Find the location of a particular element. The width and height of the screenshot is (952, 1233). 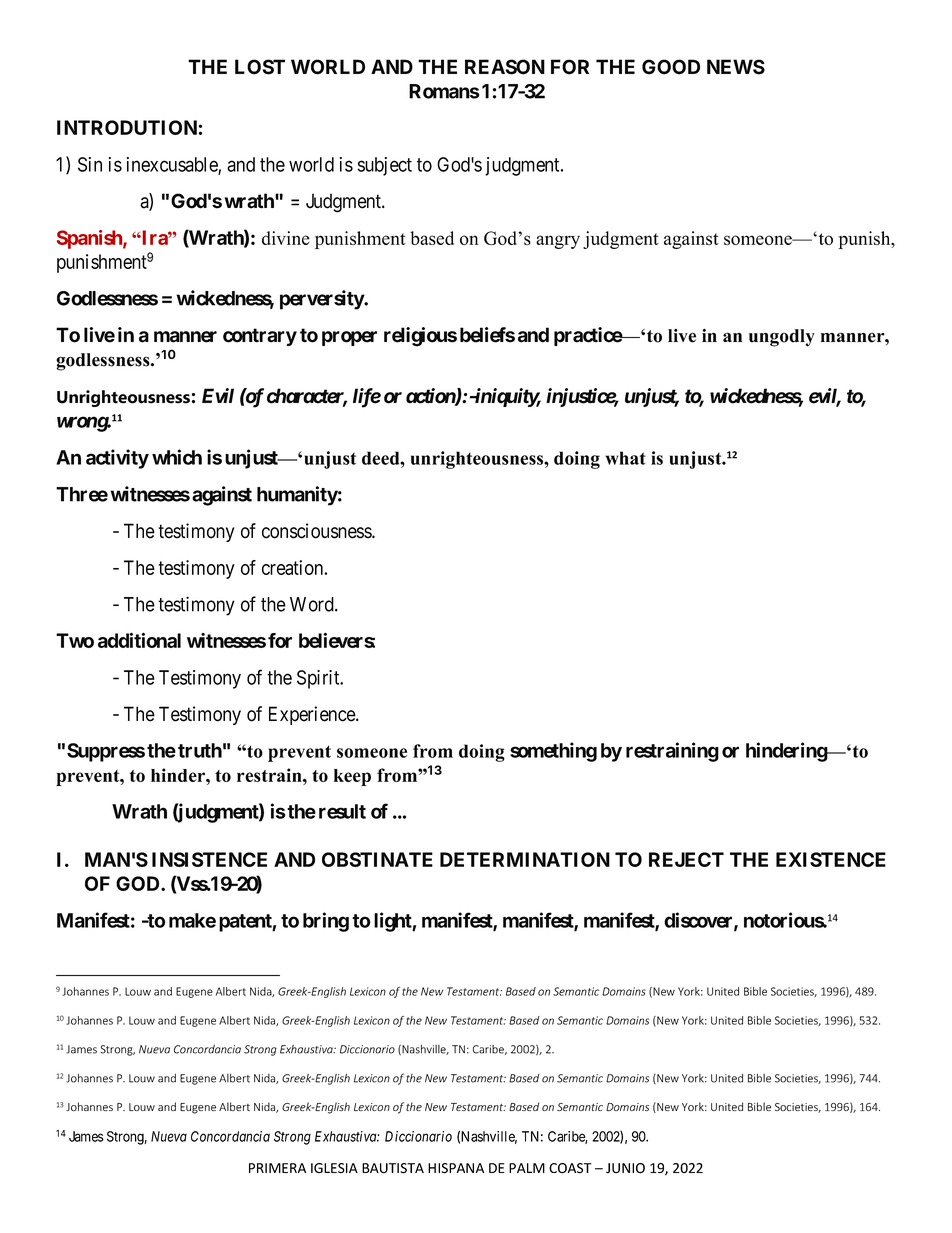

ungodly is located at coordinates (782, 338).
